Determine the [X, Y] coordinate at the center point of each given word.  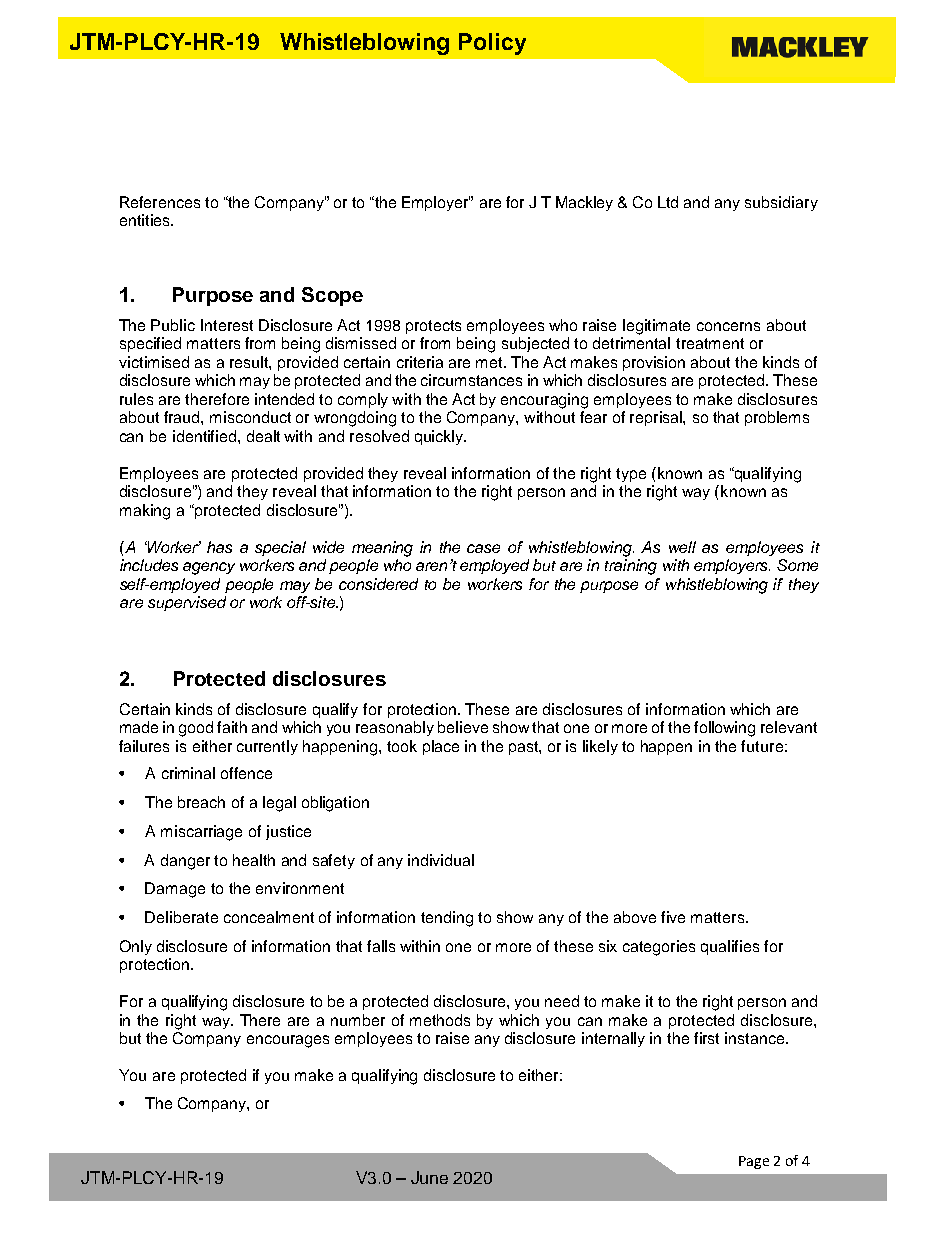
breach [201, 802]
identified [204, 436]
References [160, 202]
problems [777, 418]
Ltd [668, 202]
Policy [492, 44]
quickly [440, 437]
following [724, 729]
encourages [288, 1041]
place [441, 747]
